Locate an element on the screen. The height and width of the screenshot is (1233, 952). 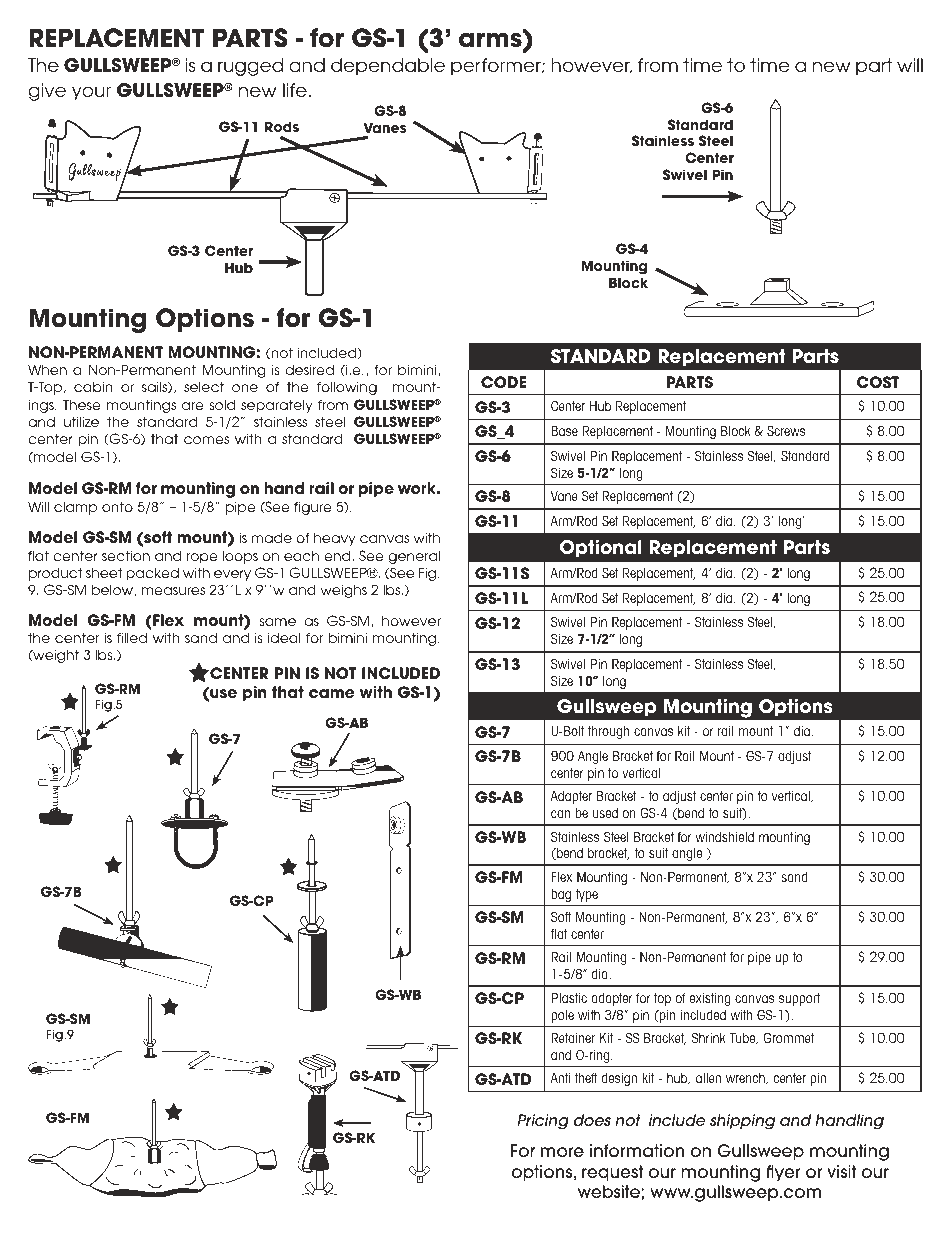
Optional is located at coordinates (601, 549).
